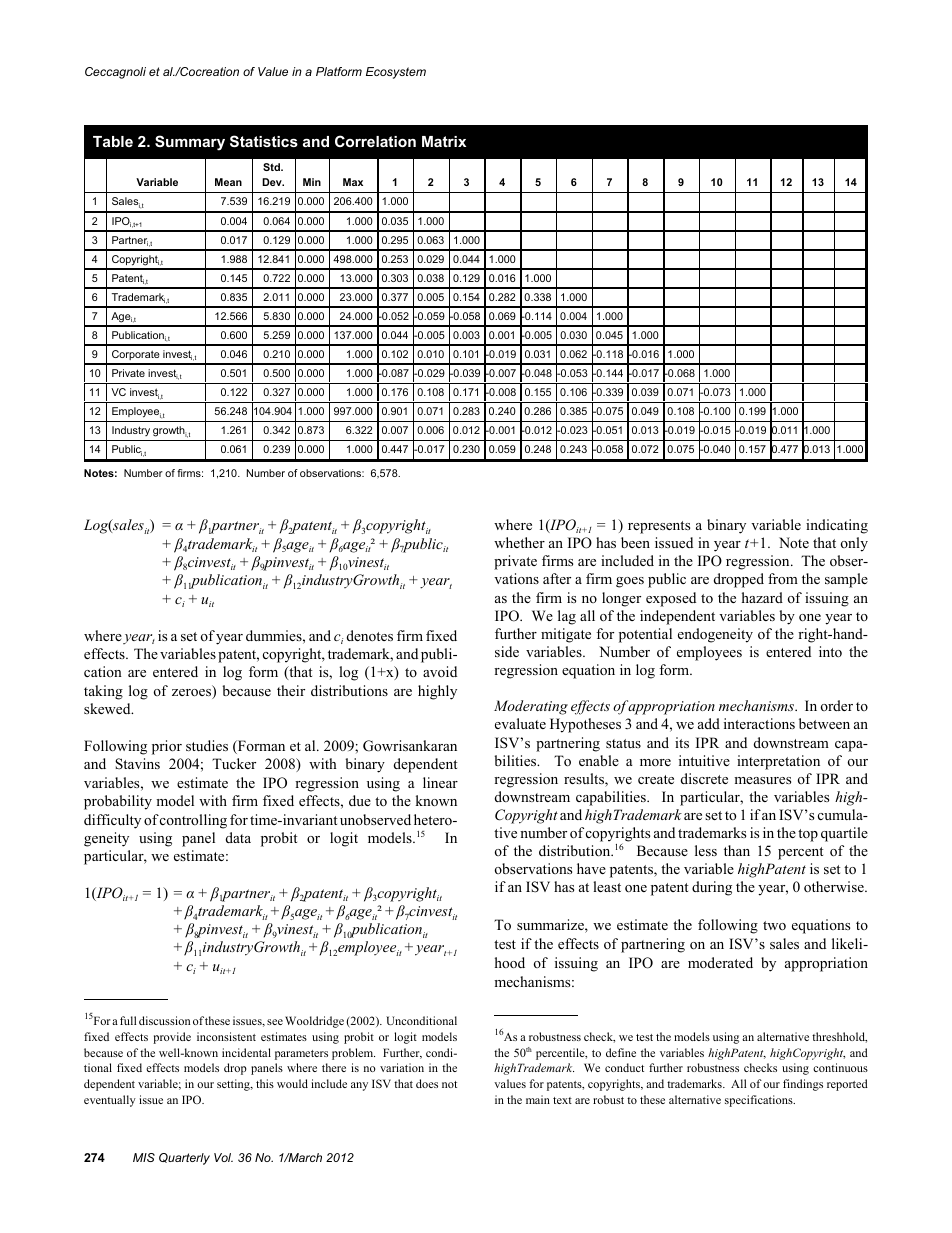 The width and height of the page is (952, 1233). Describe the element at coordinates (192, 694) in the page. I see `zeroes` at that location.
